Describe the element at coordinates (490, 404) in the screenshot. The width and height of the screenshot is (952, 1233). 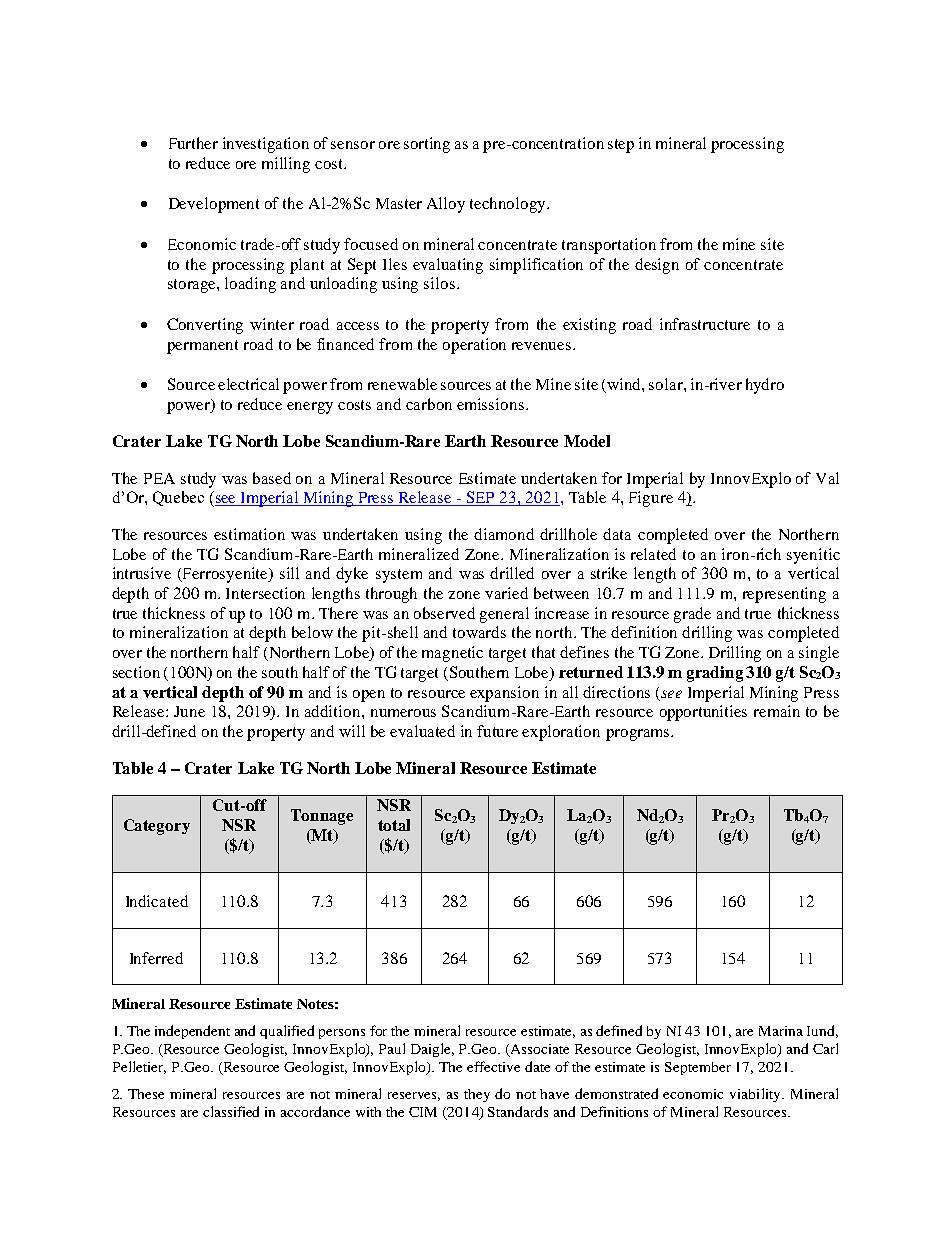
I see `emissions` at that location.
